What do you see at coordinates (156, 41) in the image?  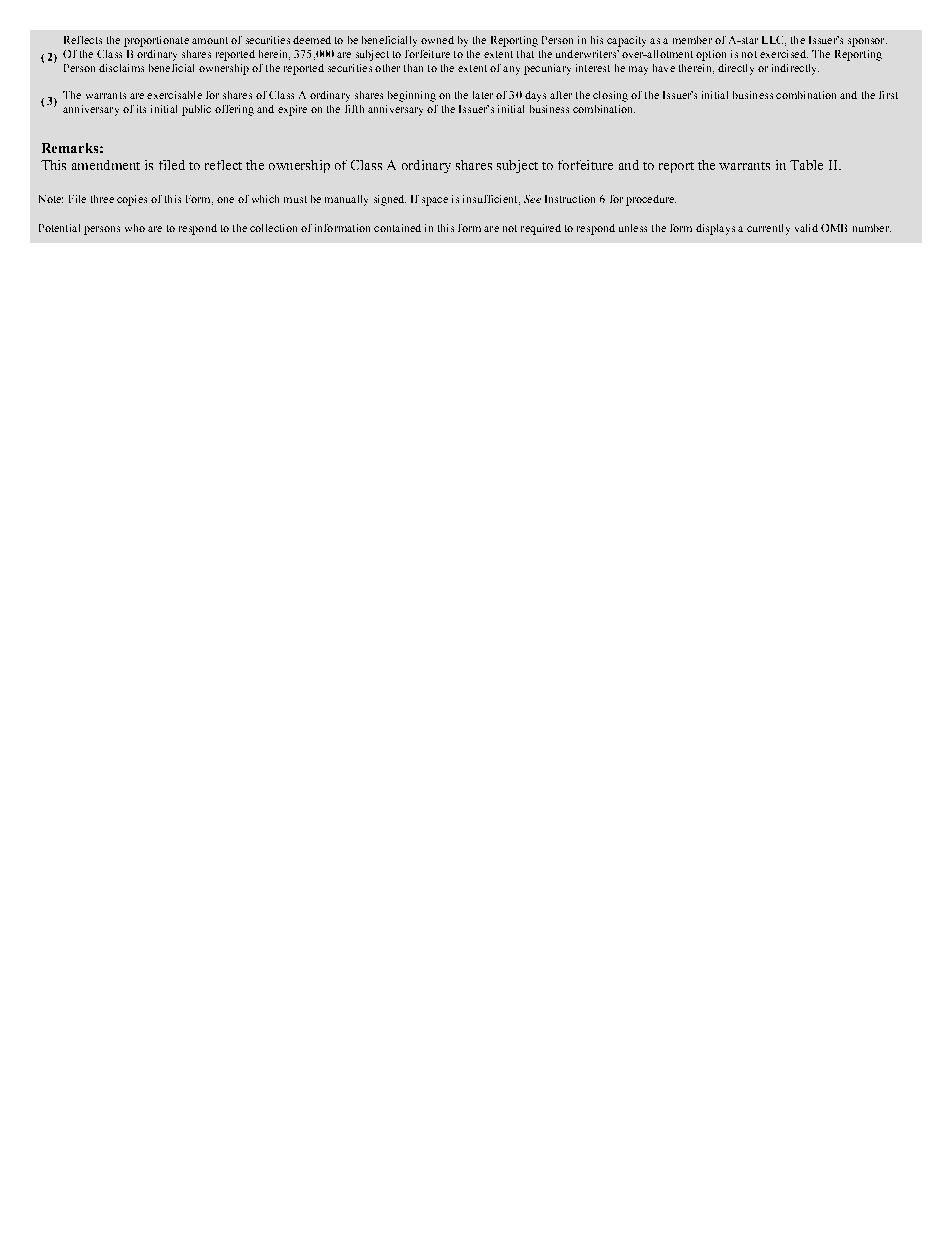 I see `proportionate` at bounding box center [156, 41].
